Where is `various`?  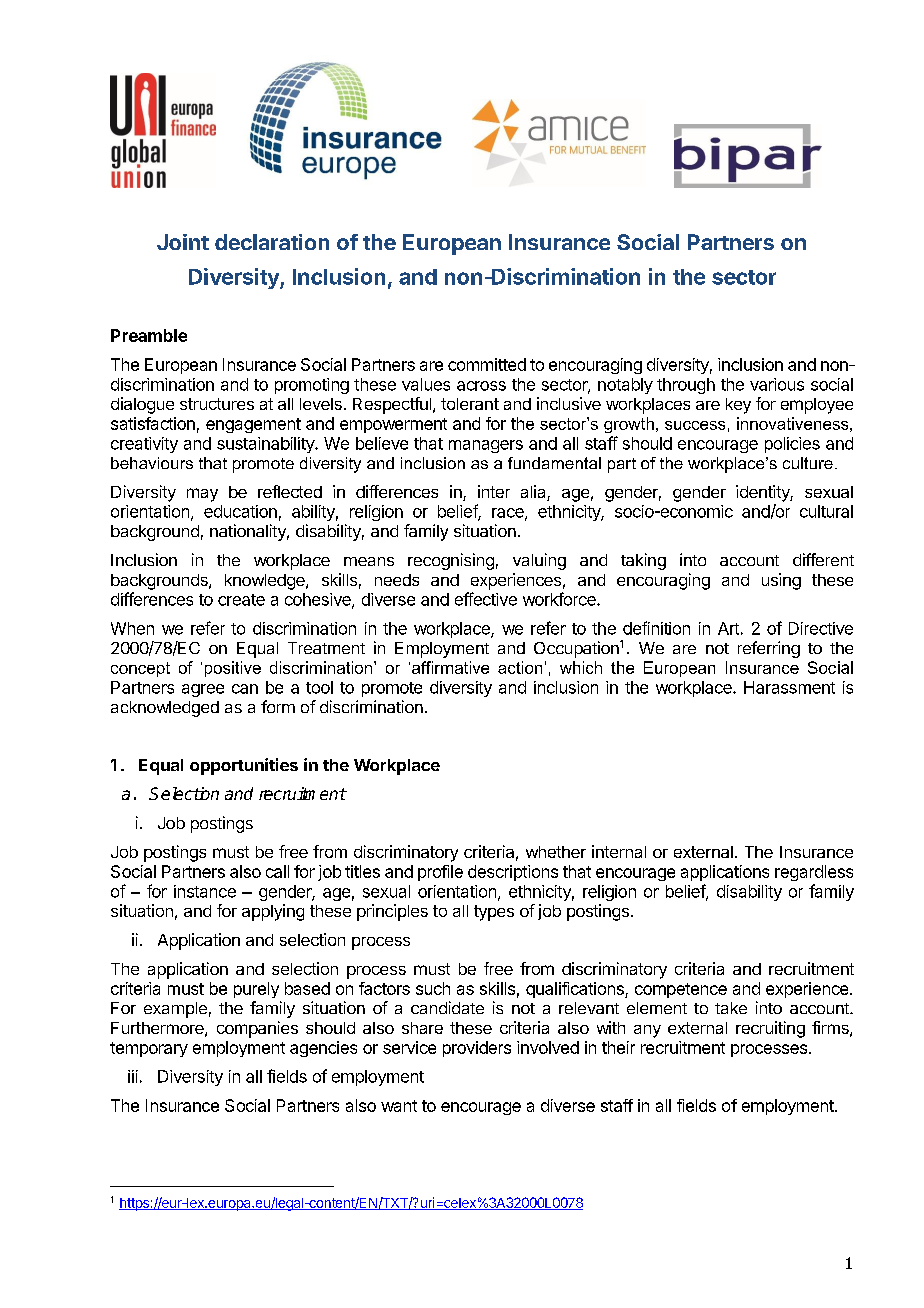
various is located at coordinates (777, 384).
